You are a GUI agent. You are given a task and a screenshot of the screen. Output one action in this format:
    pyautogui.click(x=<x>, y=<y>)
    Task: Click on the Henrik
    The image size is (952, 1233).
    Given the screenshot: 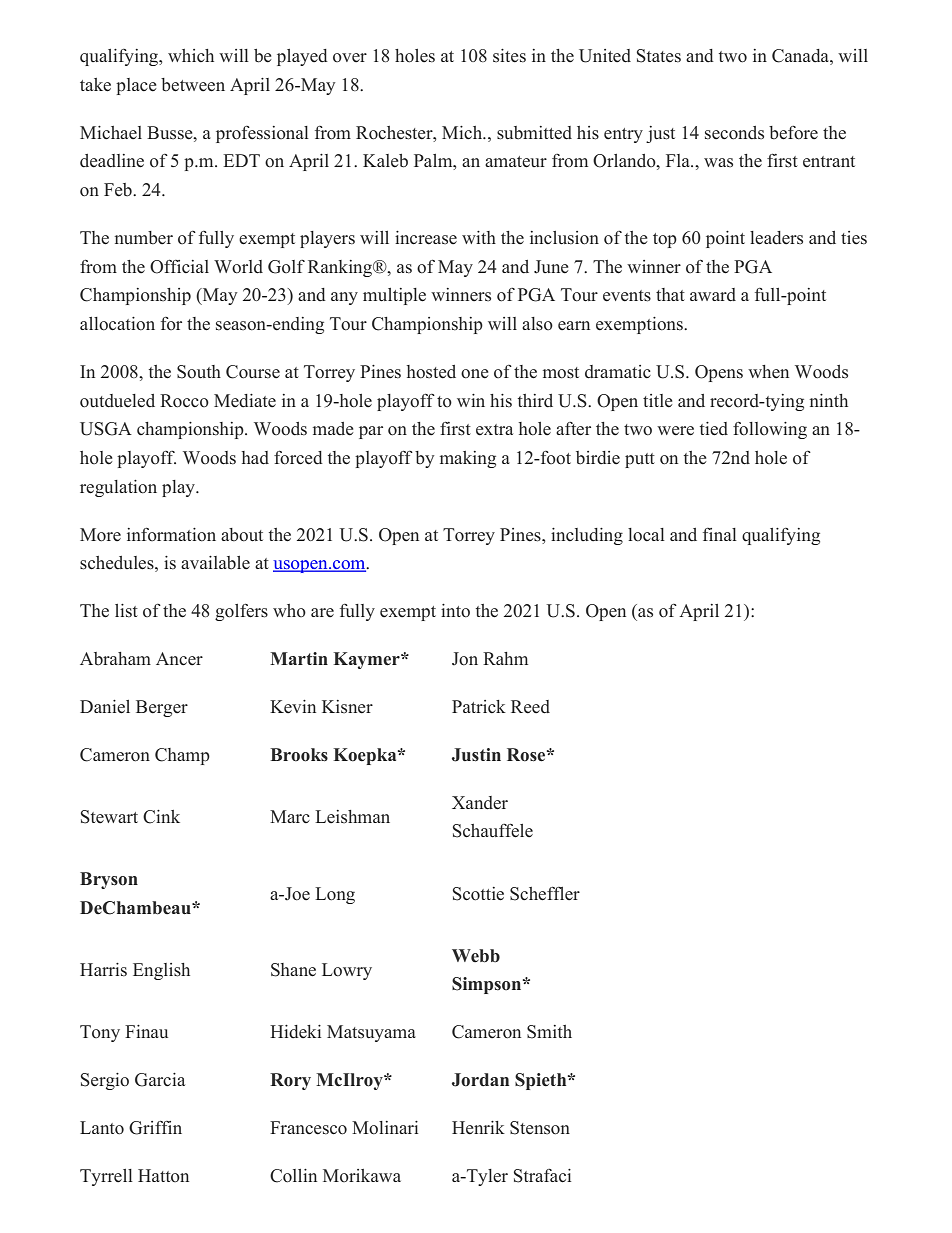 What is the action you would take?
    pyautogui.click(x=478, y=1128)
